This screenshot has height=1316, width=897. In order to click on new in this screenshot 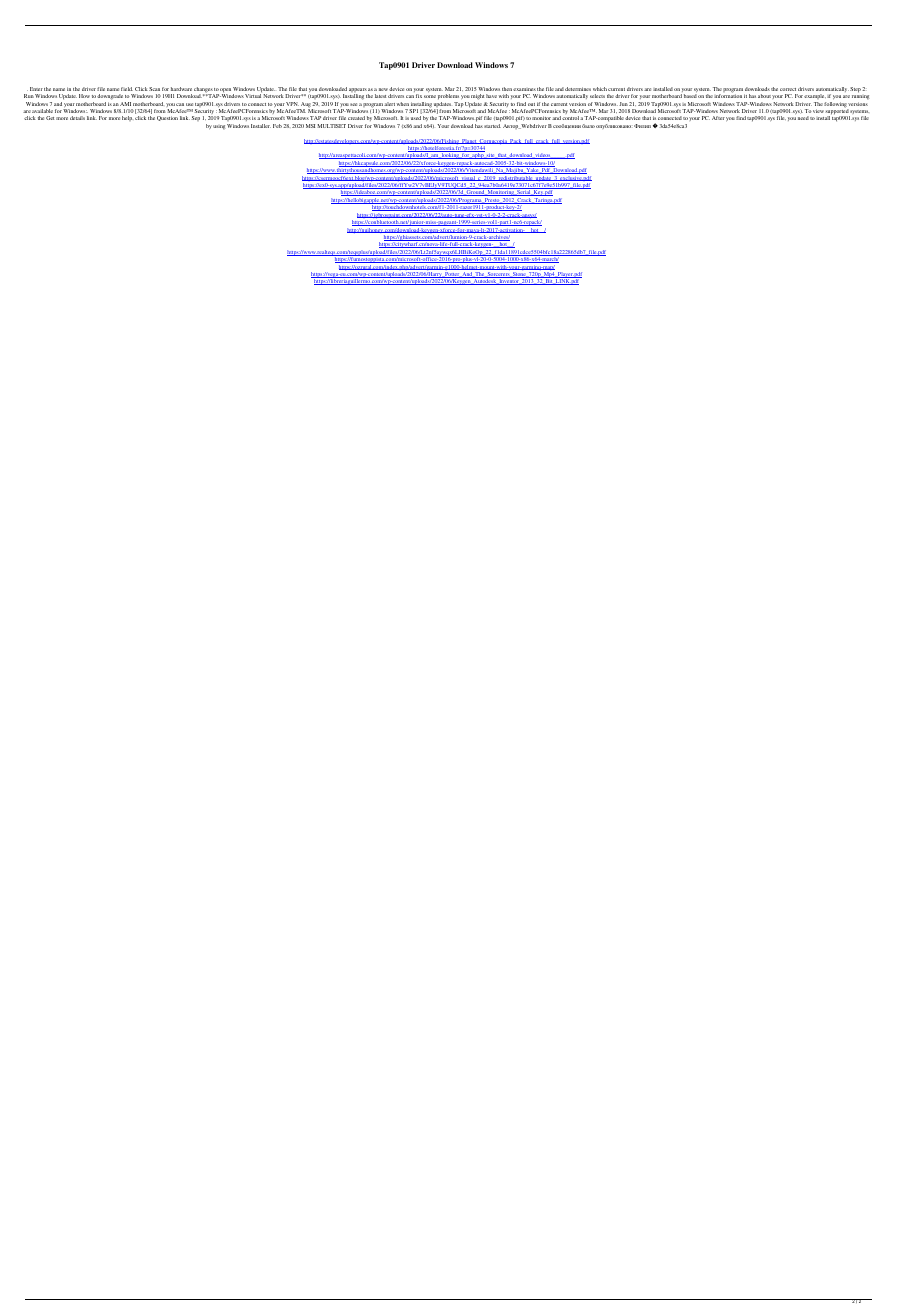, I will do `click(383, 89)`.
